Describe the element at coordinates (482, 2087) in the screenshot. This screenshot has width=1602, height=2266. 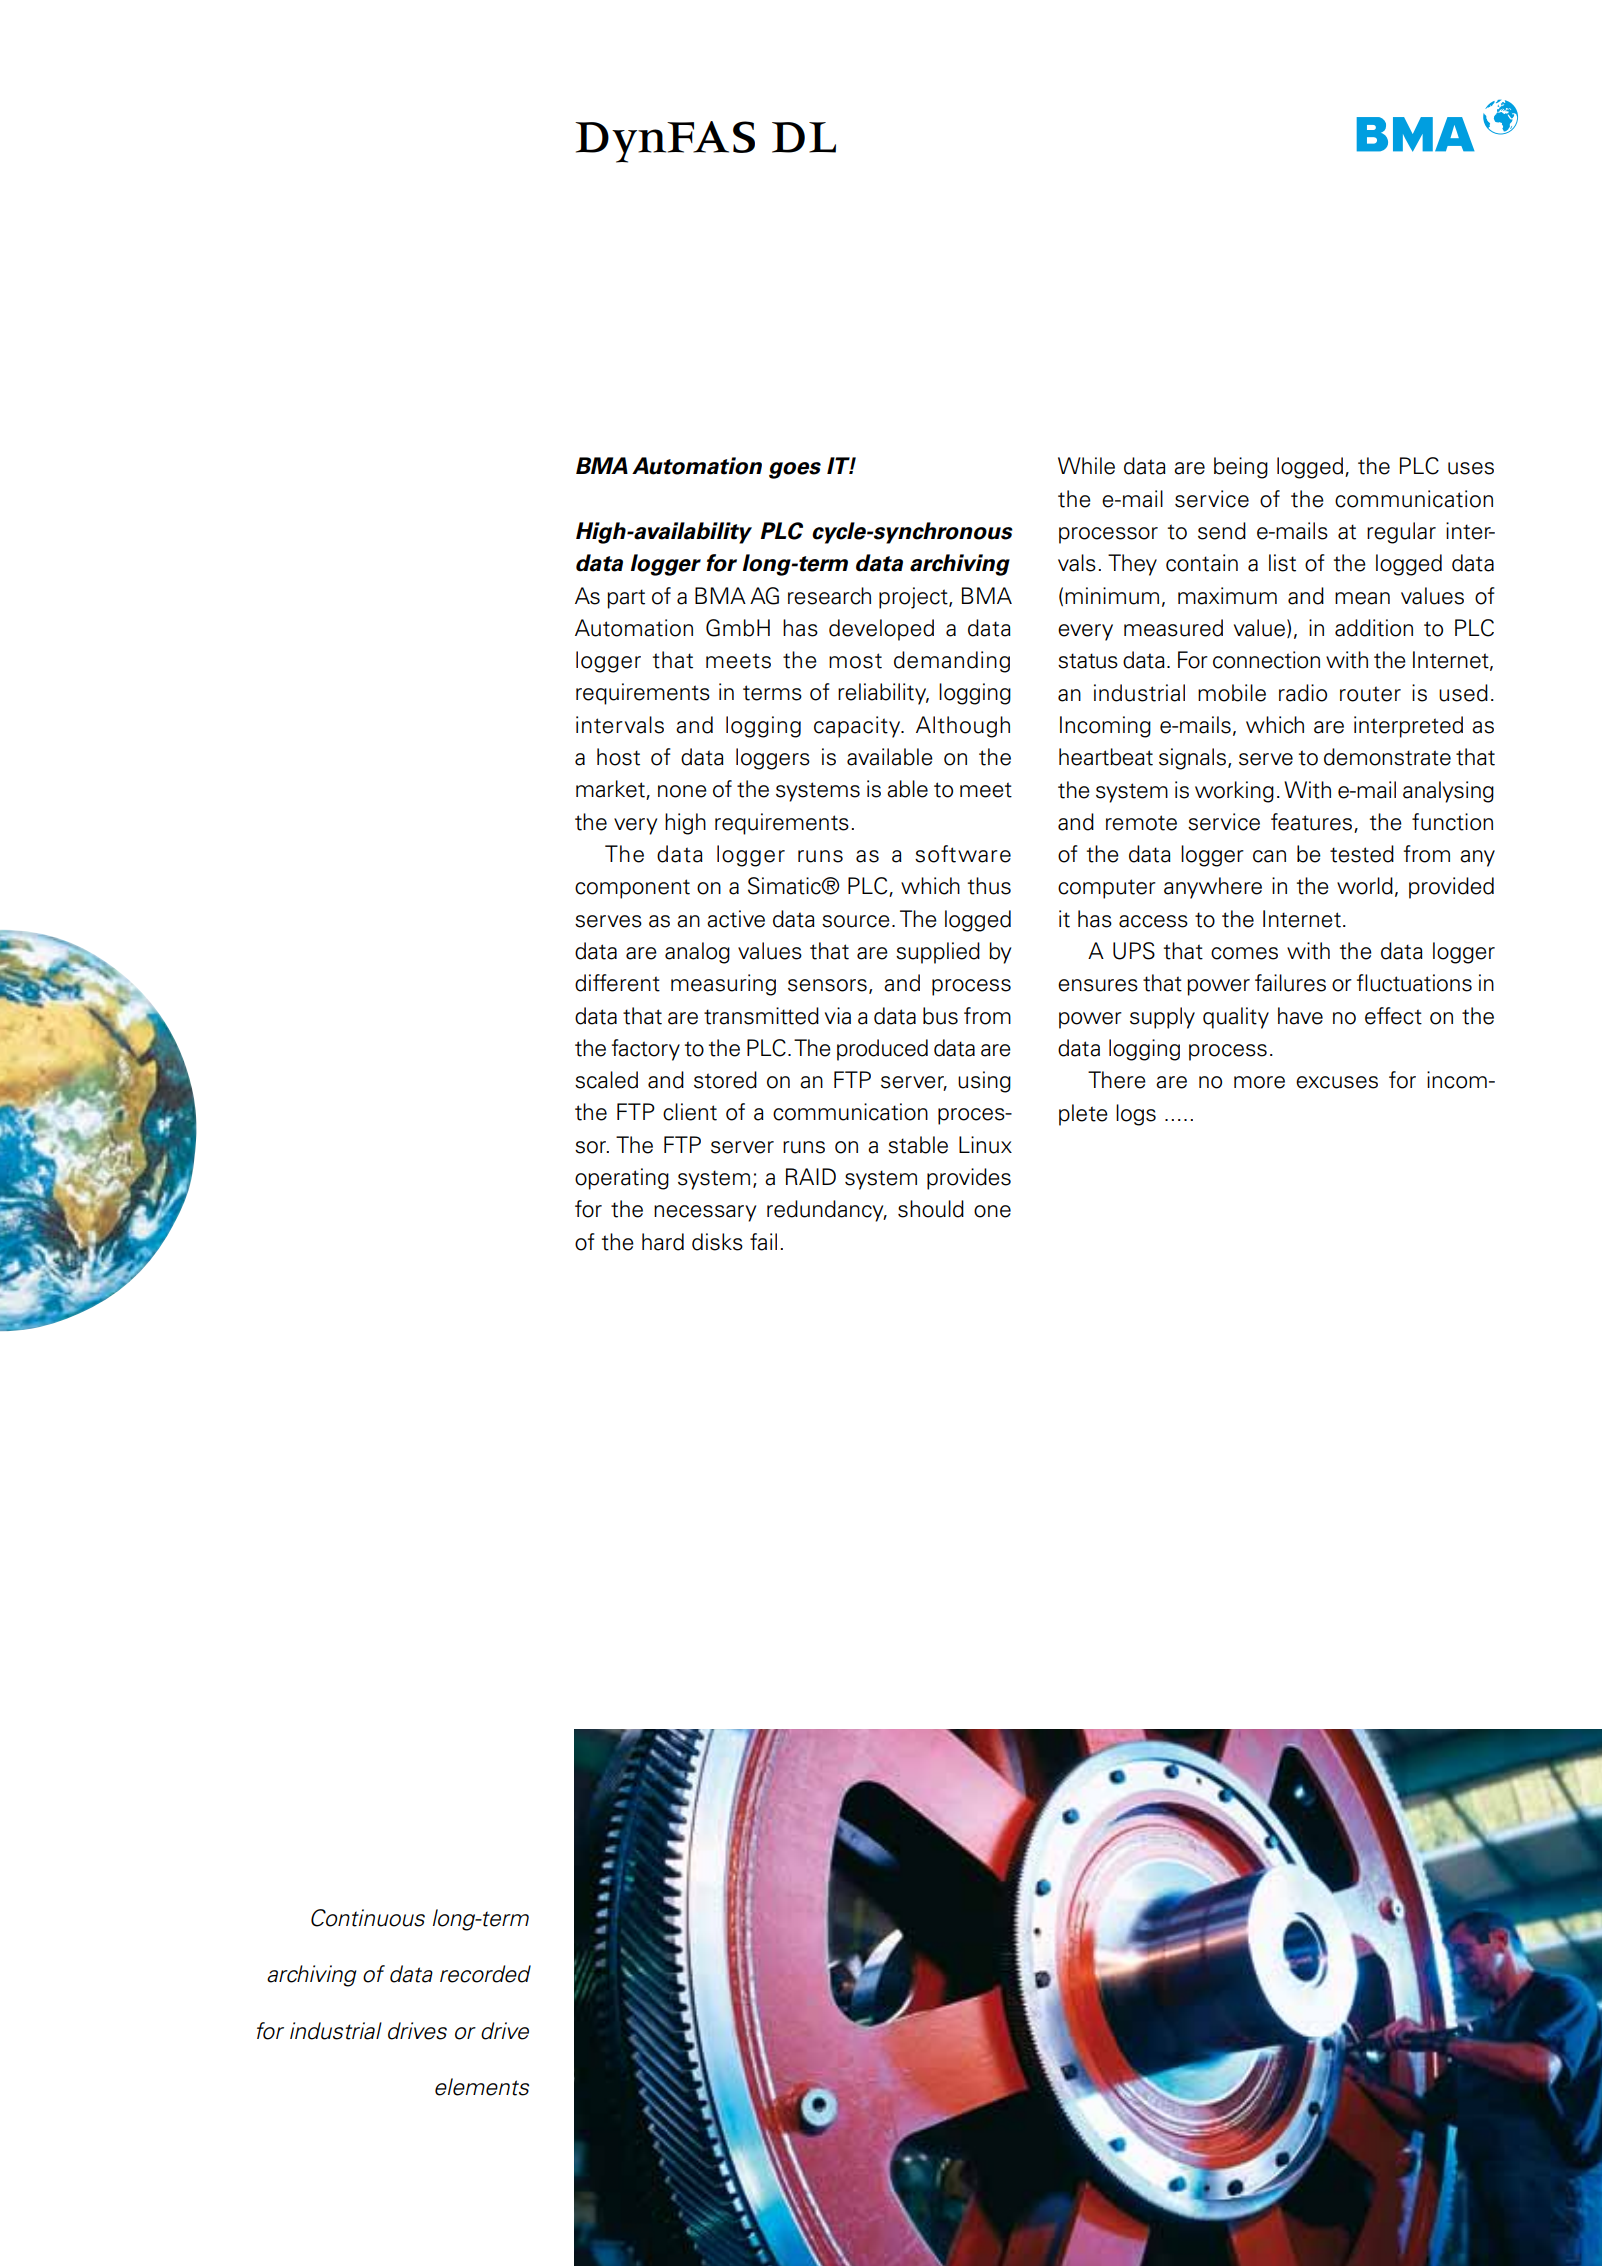
I see `elements` at that location.
